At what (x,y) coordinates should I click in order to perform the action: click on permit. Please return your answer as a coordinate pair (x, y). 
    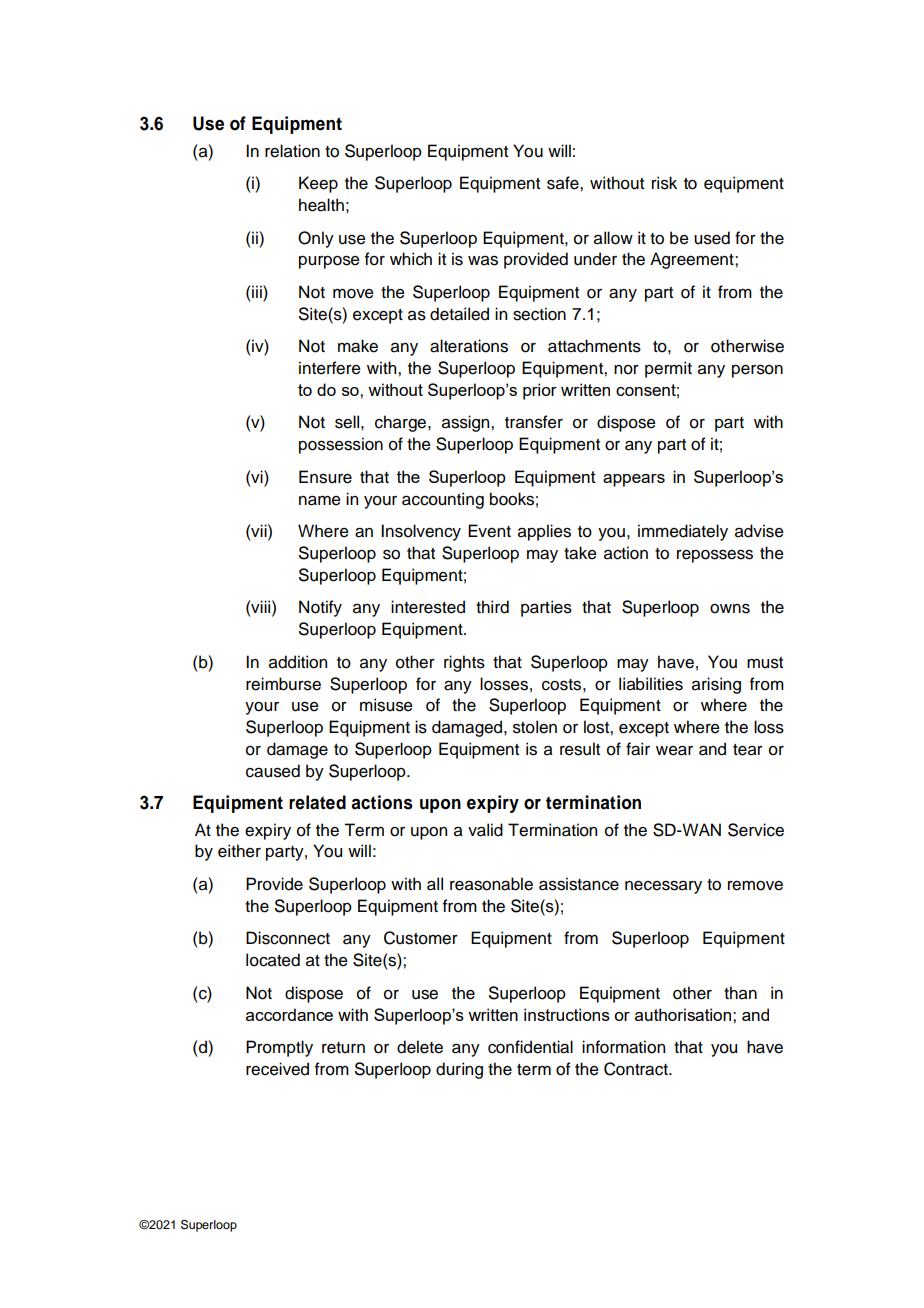
    Looking at the image, I should click on (668, 369).
